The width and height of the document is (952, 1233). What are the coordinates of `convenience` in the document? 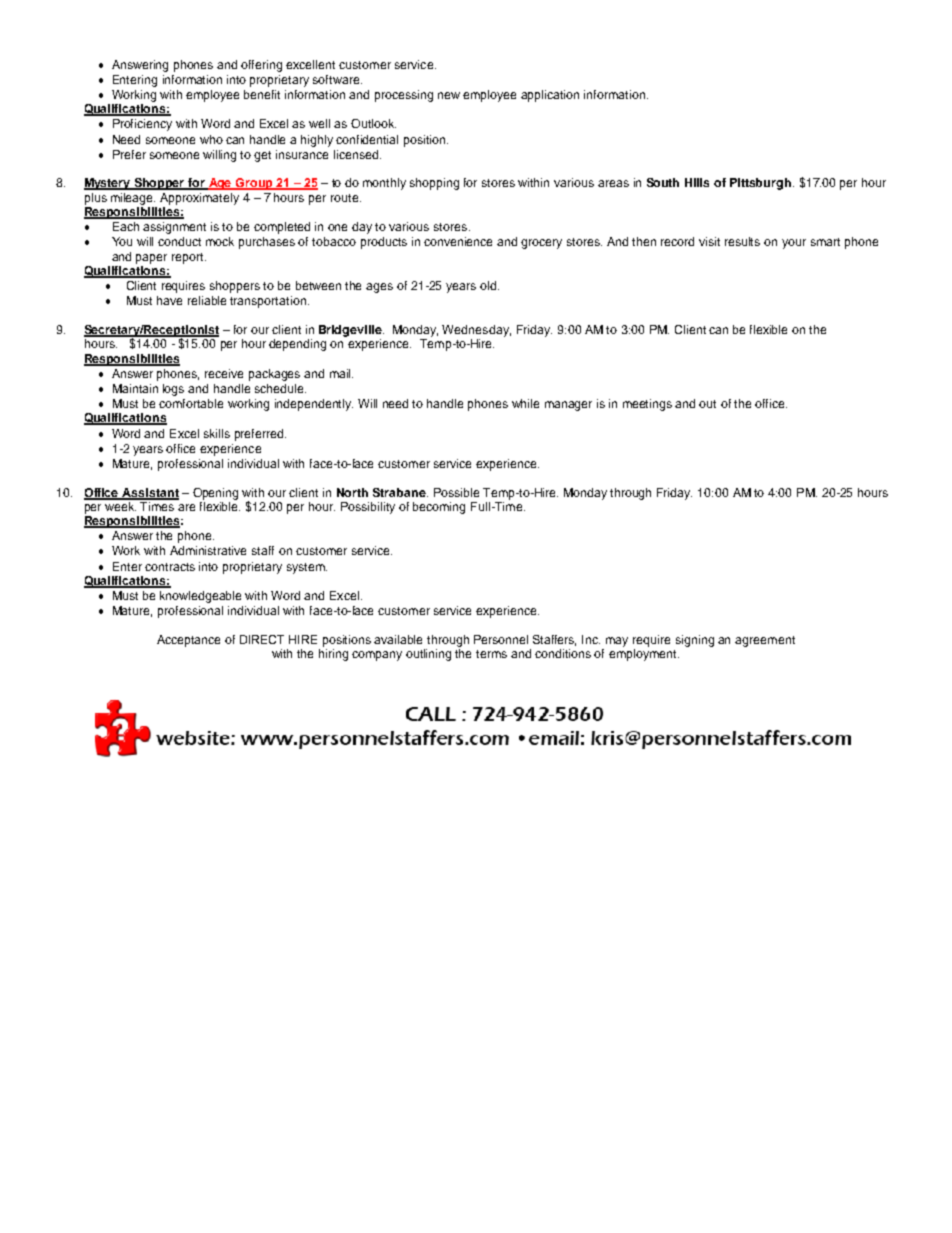 It's located at (458, 241).
